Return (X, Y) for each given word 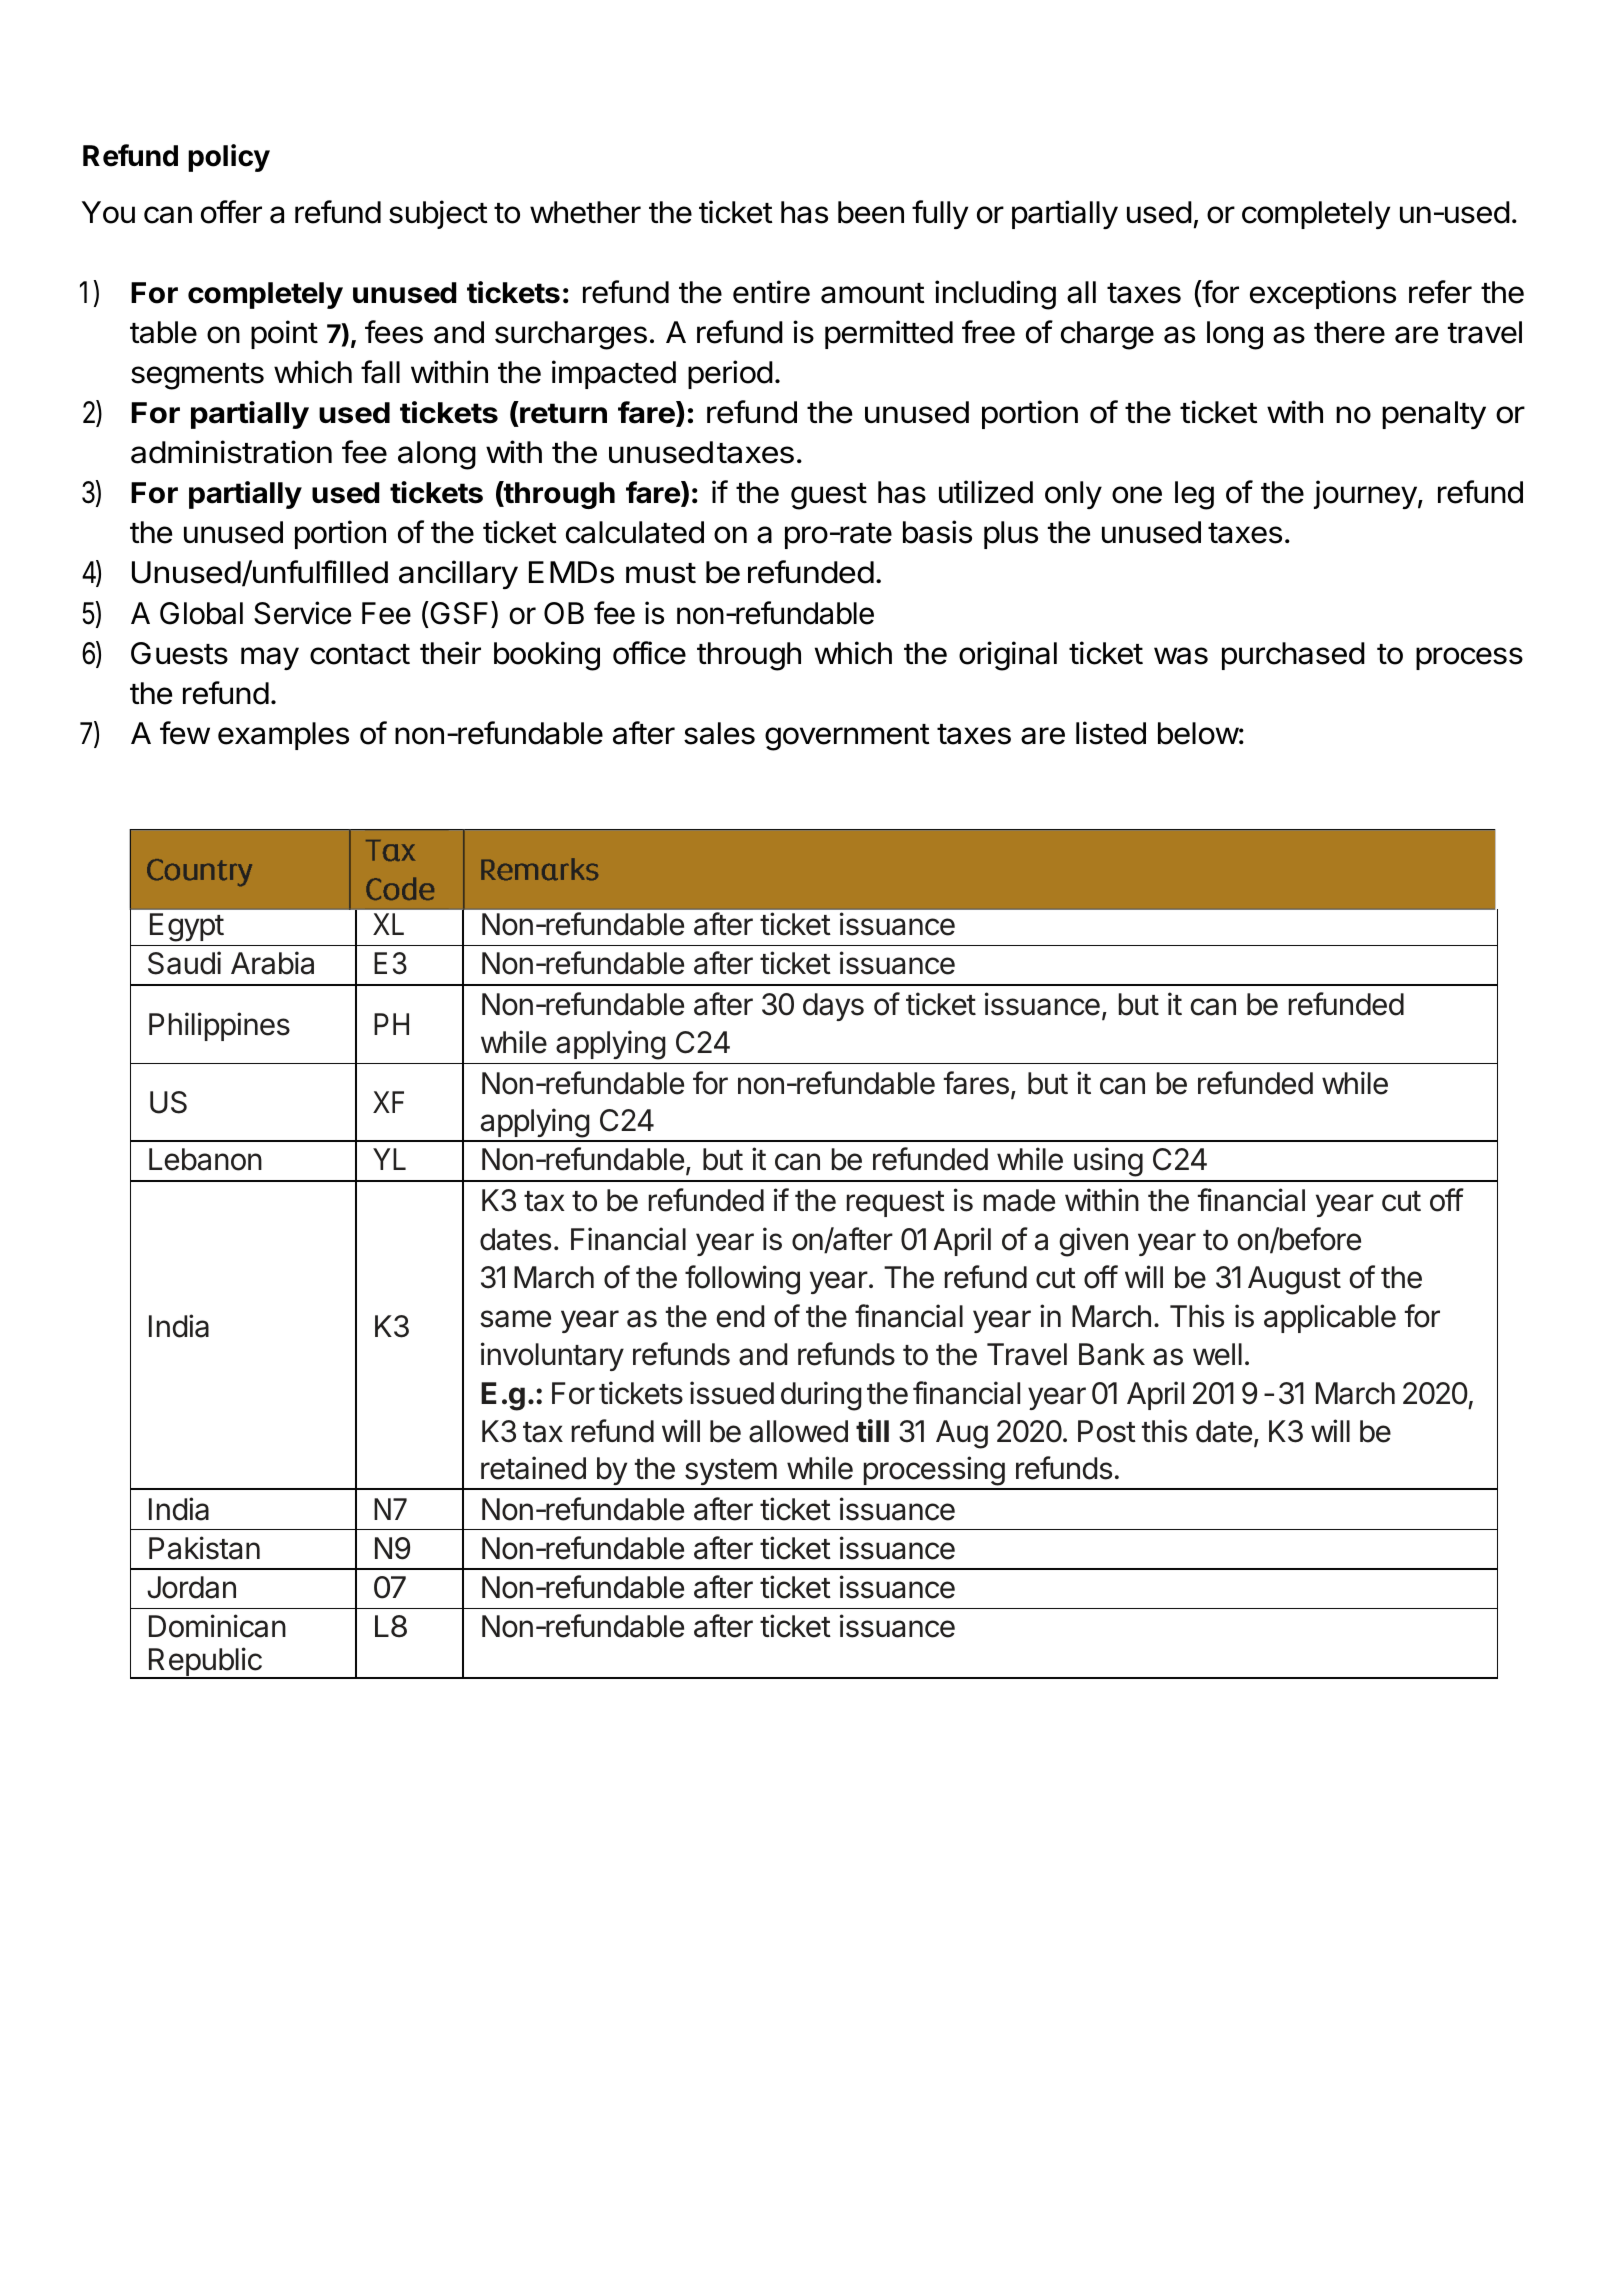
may (270, 658)
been (871, 212)
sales (719, 733)
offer (231, 212)
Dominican (217, 1626)
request (896, 1204)
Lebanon (205, 1159)
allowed (798, 1431)
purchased (1293, 656)
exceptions (1323, 294)
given (1094, 1242)
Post (1107, 1431)
